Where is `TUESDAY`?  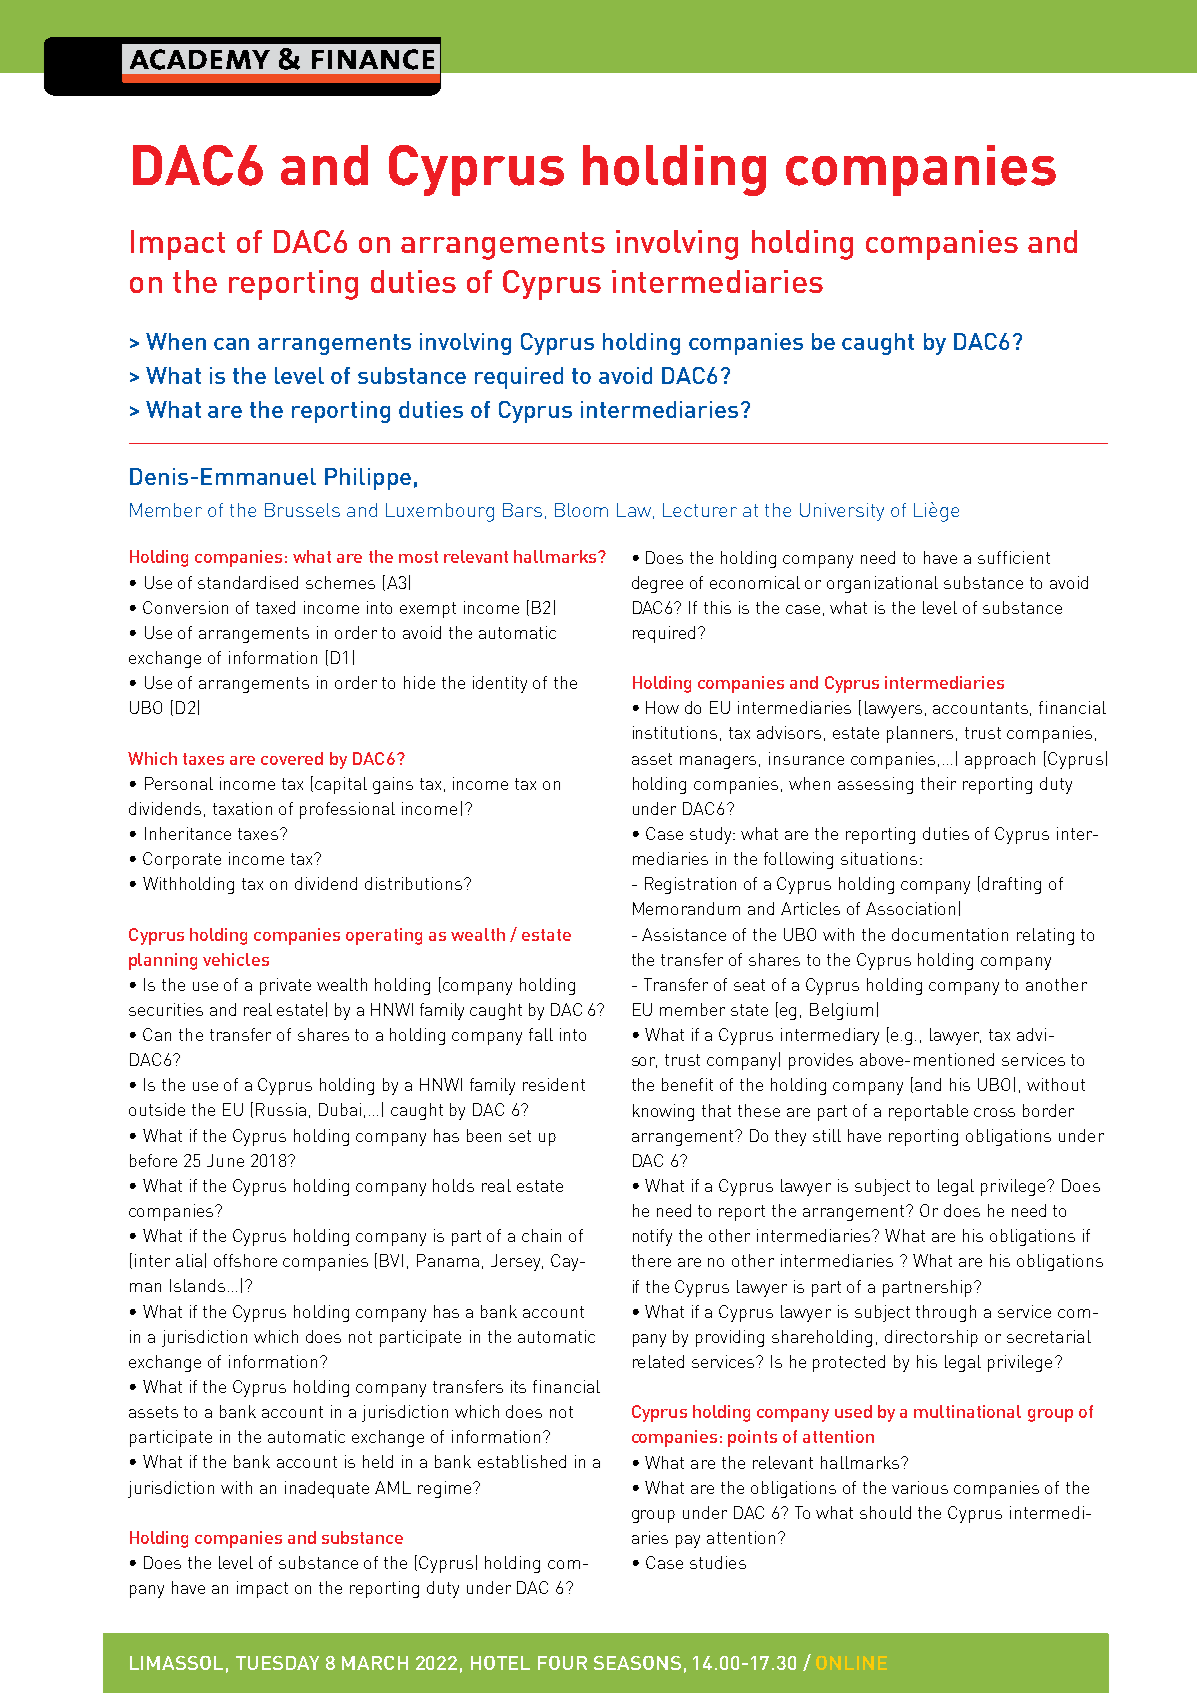
TUESDAY is located at coordinates (277, 1663).
